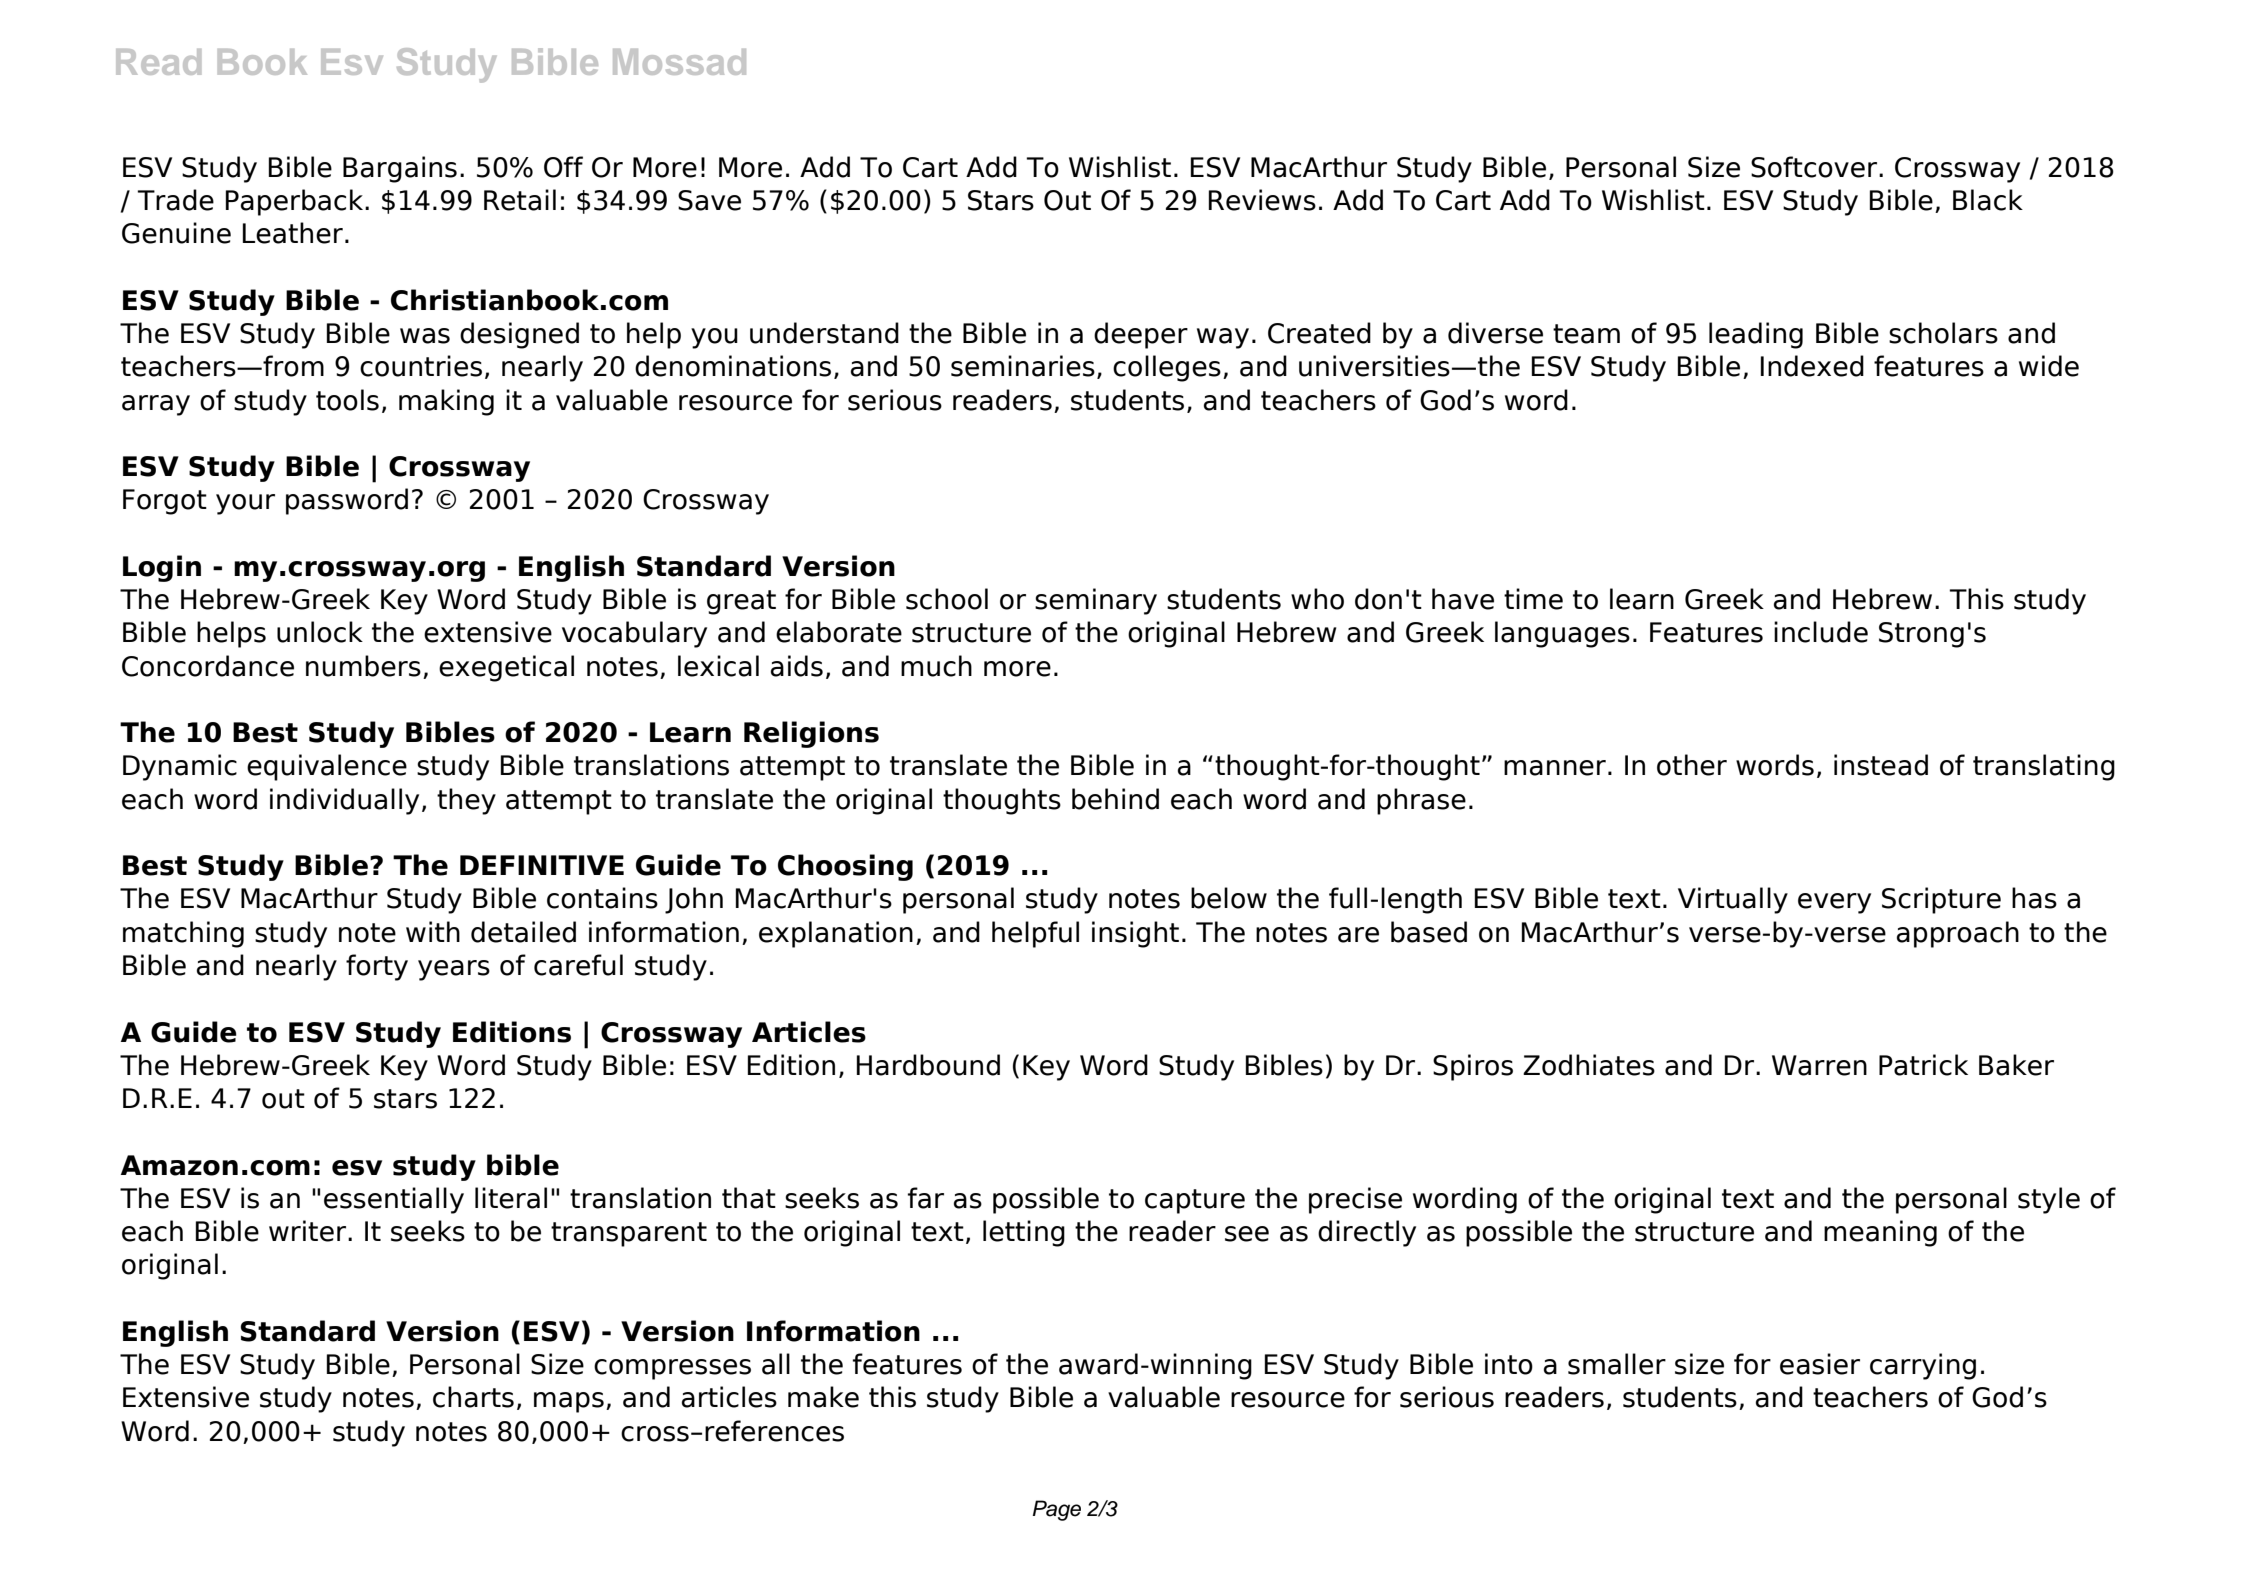 The height and width of the image is (1584, 2241). Describe the element at coordinates (1135, 934) in the image. I see `insight` at that location.
